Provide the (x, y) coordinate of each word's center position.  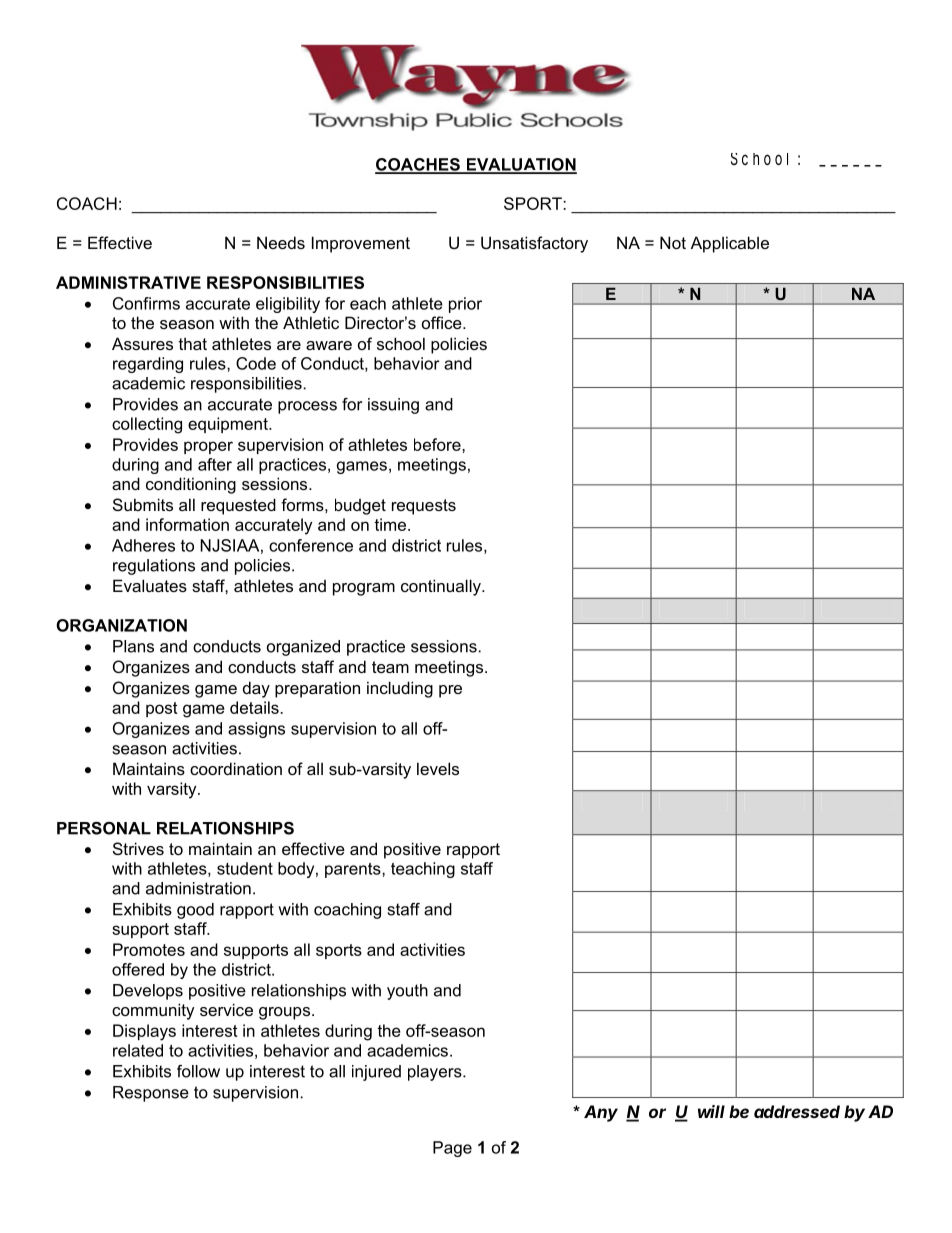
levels (438, 768)
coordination (236, 768)
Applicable (730, 244)
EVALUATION (520, 165)
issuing (393, 406)
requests (424, 507)
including (400, 689)
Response (151, 1094)
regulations (154, 567)
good (195, 911)
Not (673, 242)
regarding (148, 365)
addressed (797, 1111)
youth (407, 992)
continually (442, 587)
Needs (281, 242)
